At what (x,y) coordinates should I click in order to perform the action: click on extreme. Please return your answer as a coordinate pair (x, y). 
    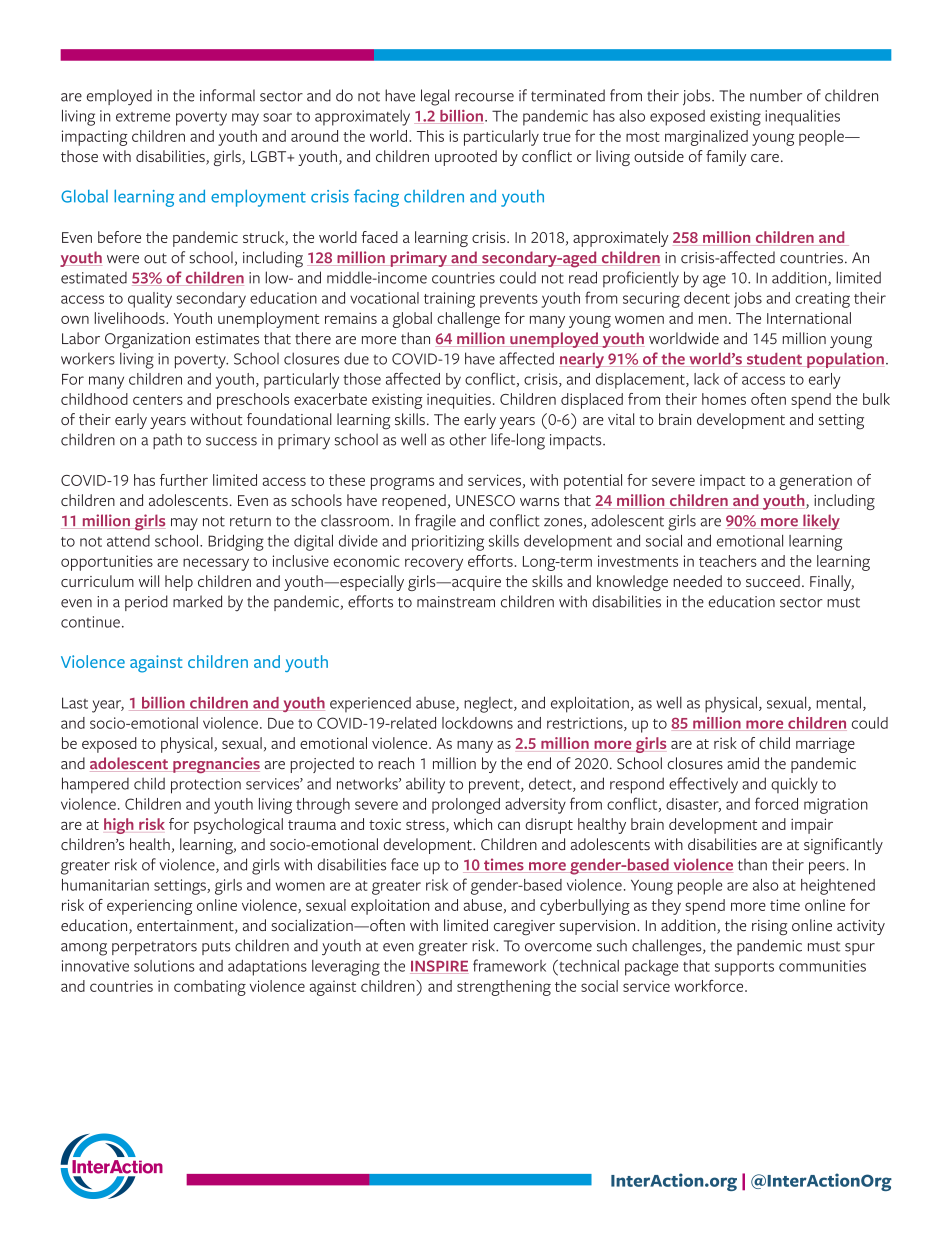
    Looking at the image, I should click on (143, 117).
